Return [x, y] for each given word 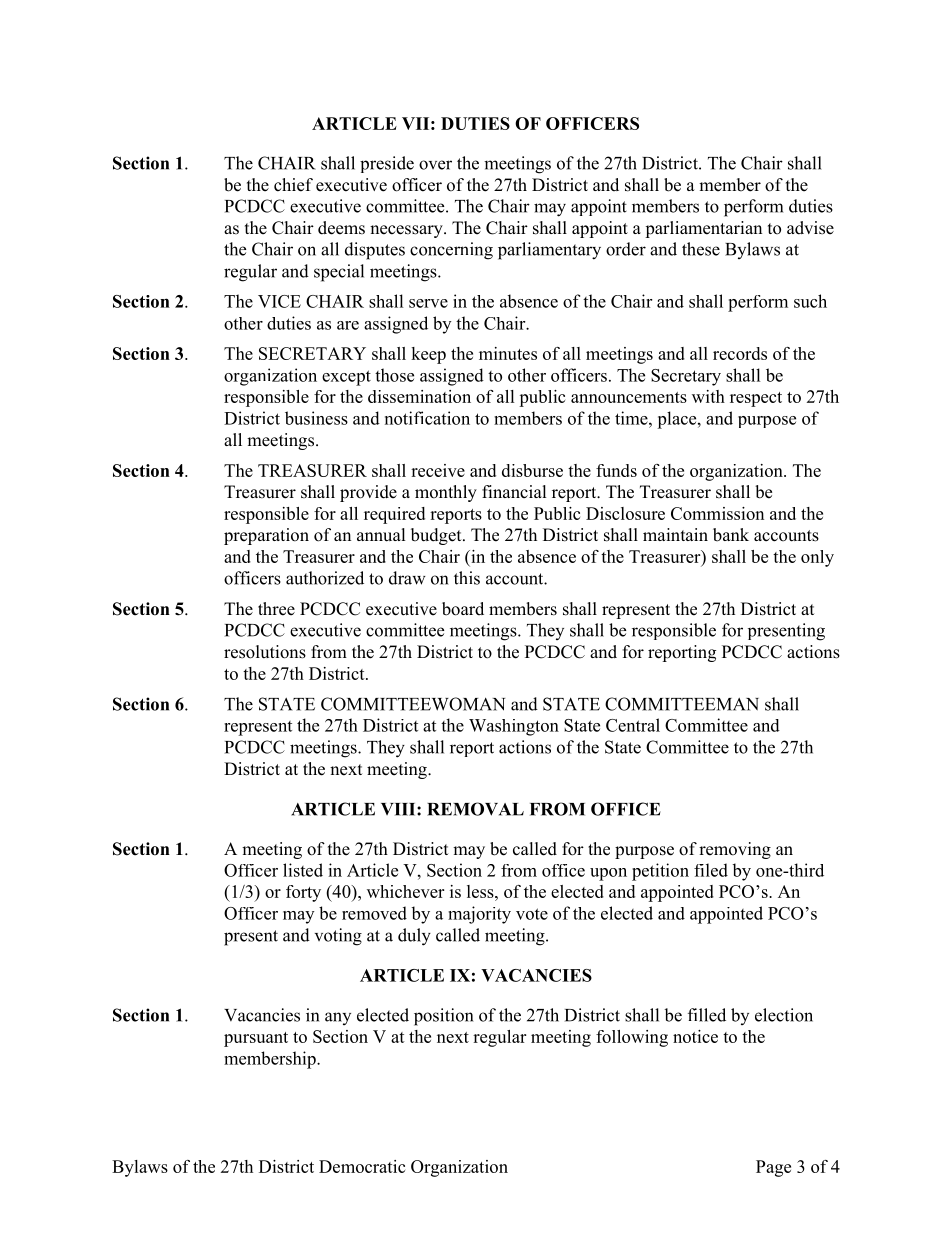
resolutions [265, 652]
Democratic [362, 1166]
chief [293, 185]
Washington [514, 727]
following [632, 1038]
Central [633, 725]
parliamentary [549, 251]
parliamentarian [703, 229]
